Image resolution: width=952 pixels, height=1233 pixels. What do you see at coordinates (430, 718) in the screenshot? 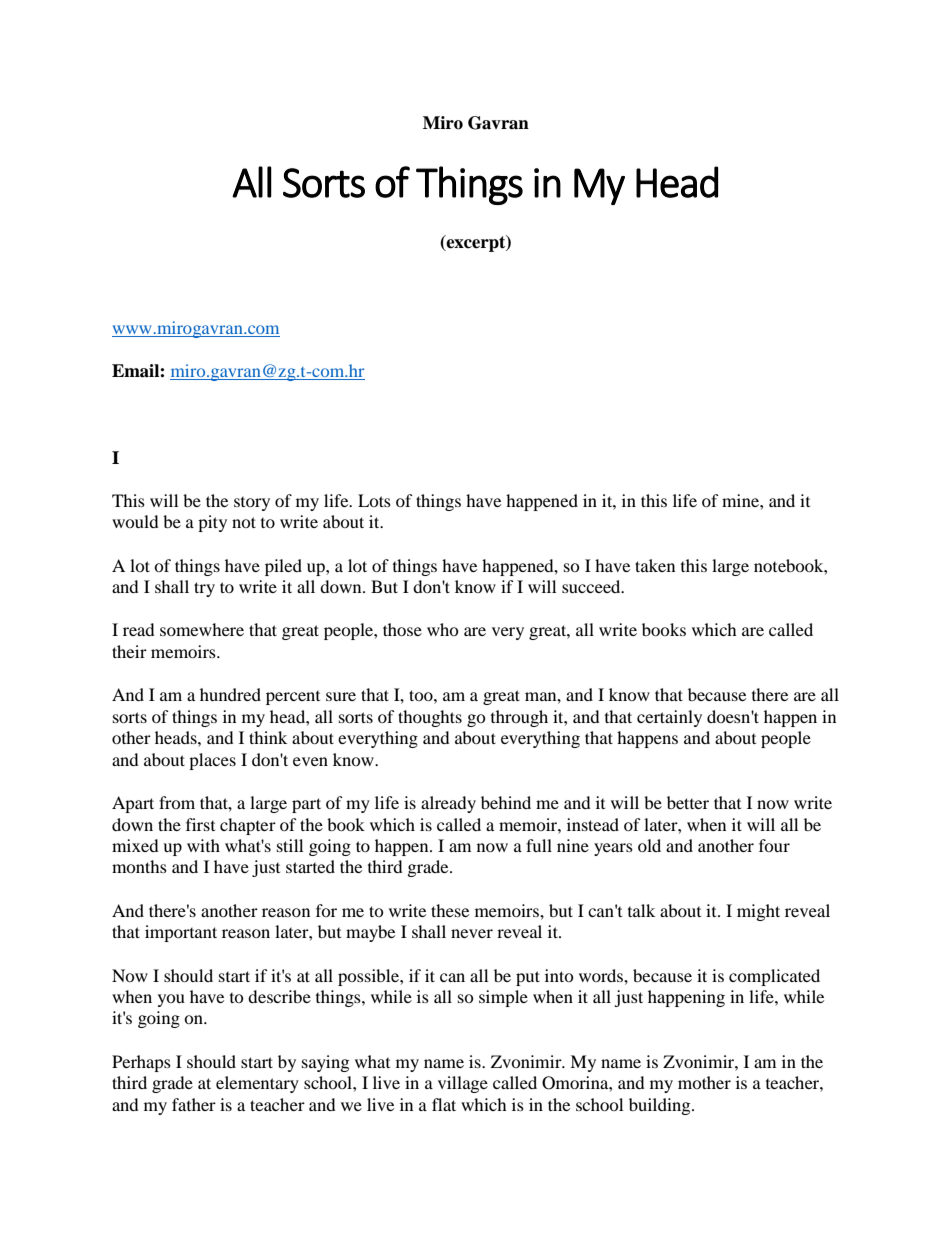
I see `thoughts` at bounding box center [430, 718].
